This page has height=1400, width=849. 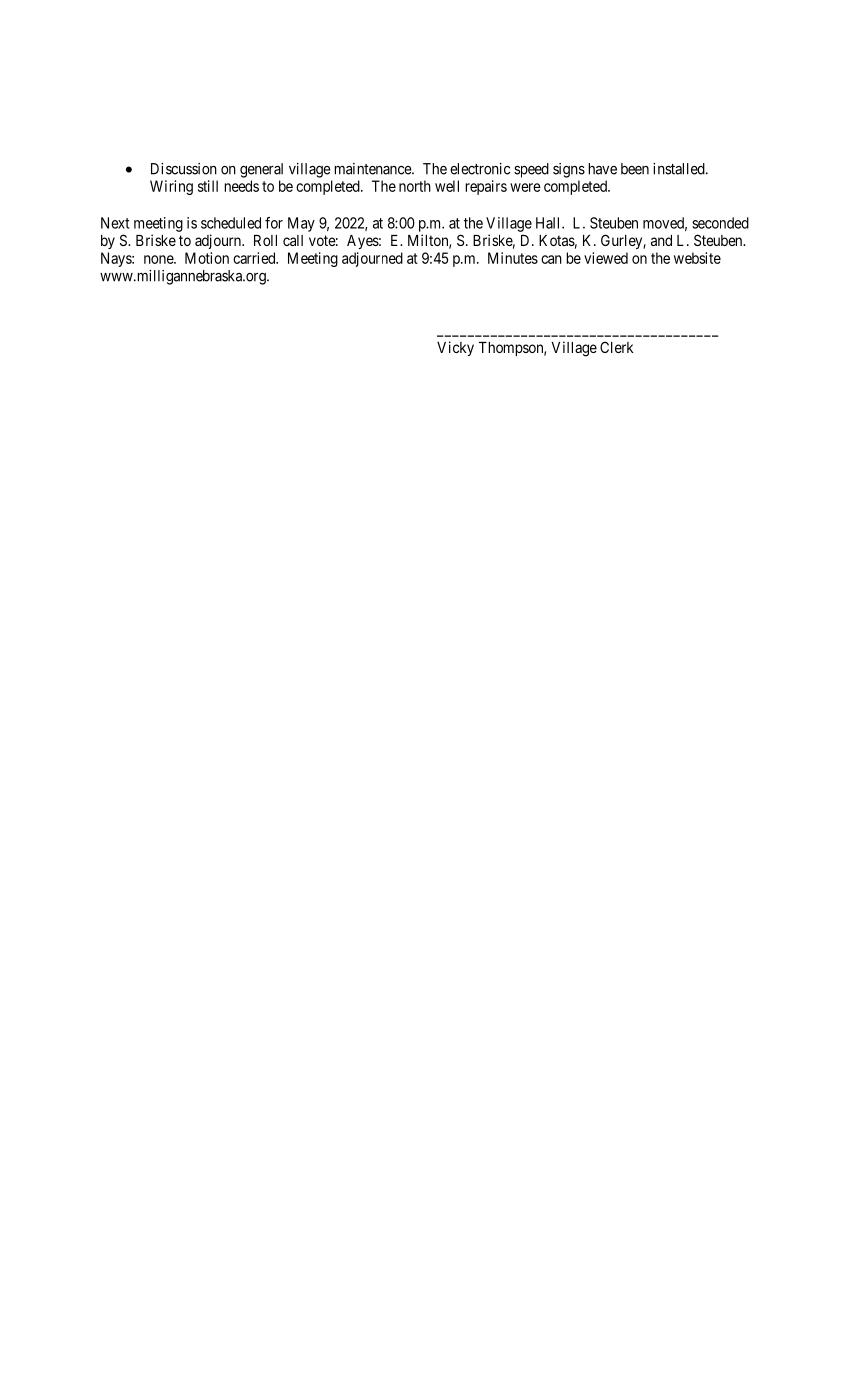 What do you see at coordinates (184, 169) in the page?
I see `Discussion` at bounding box center [184, 169].
